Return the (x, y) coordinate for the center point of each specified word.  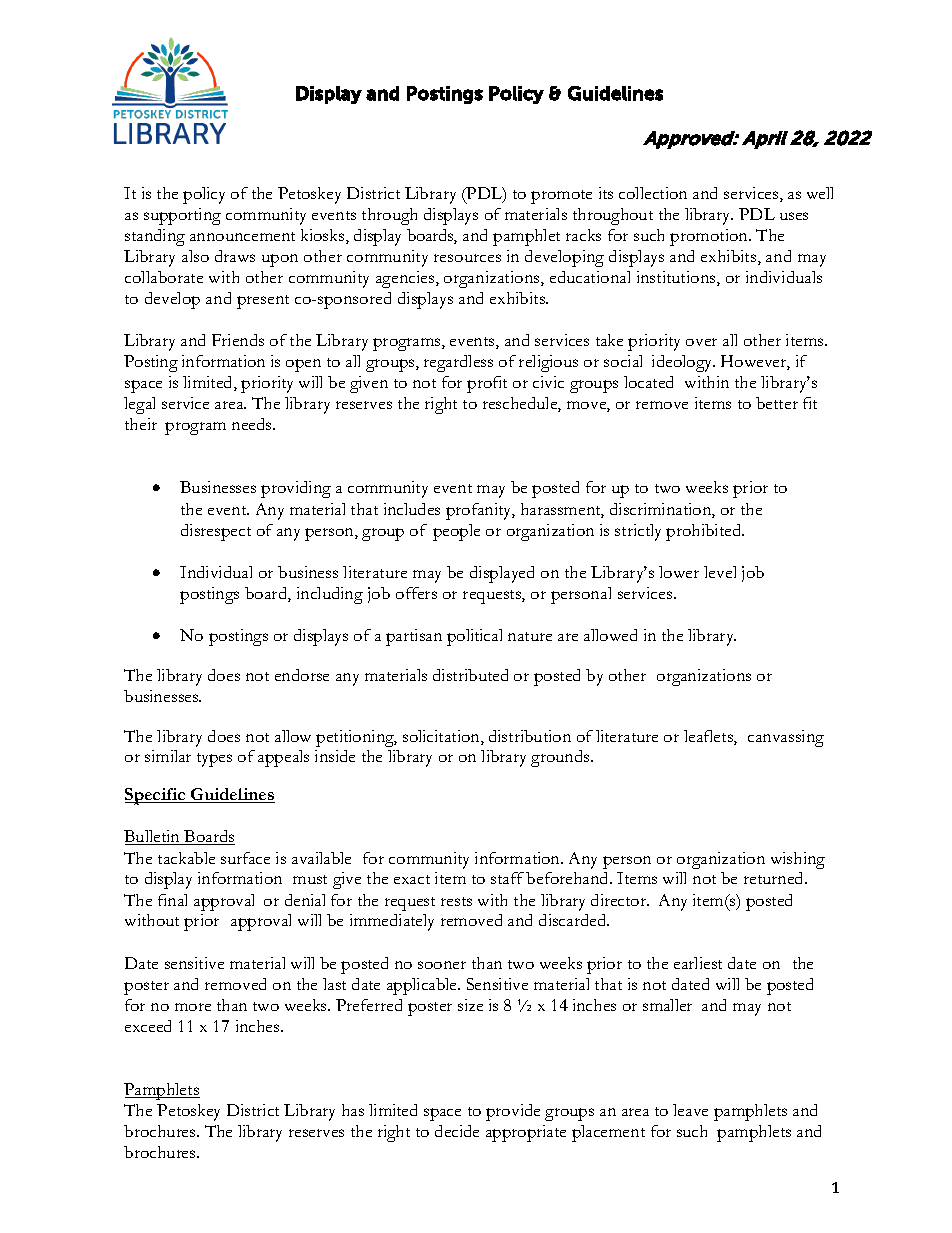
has (353, 1110)
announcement (242, 236)
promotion (710, 237)
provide (513, 1112)
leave (690, 1110)
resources (467, 258)
